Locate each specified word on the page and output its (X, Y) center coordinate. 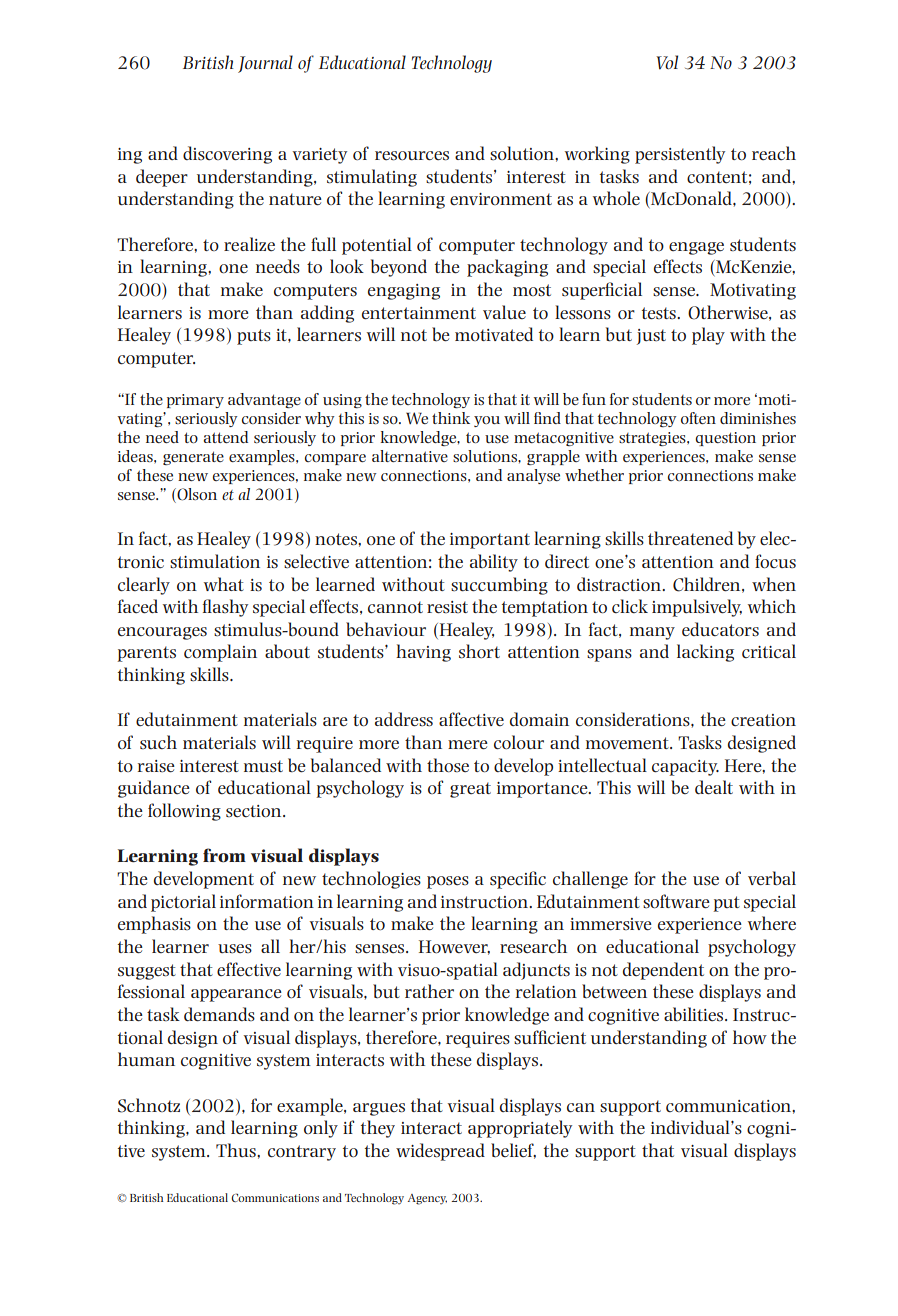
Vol (667, 62)
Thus (237, 1150)
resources (412, 156)
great (470, 790)
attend (225, 437)
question (725, 439)
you (487, 421)
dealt (714, 787)
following (184, 812)
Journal (265, 64)
